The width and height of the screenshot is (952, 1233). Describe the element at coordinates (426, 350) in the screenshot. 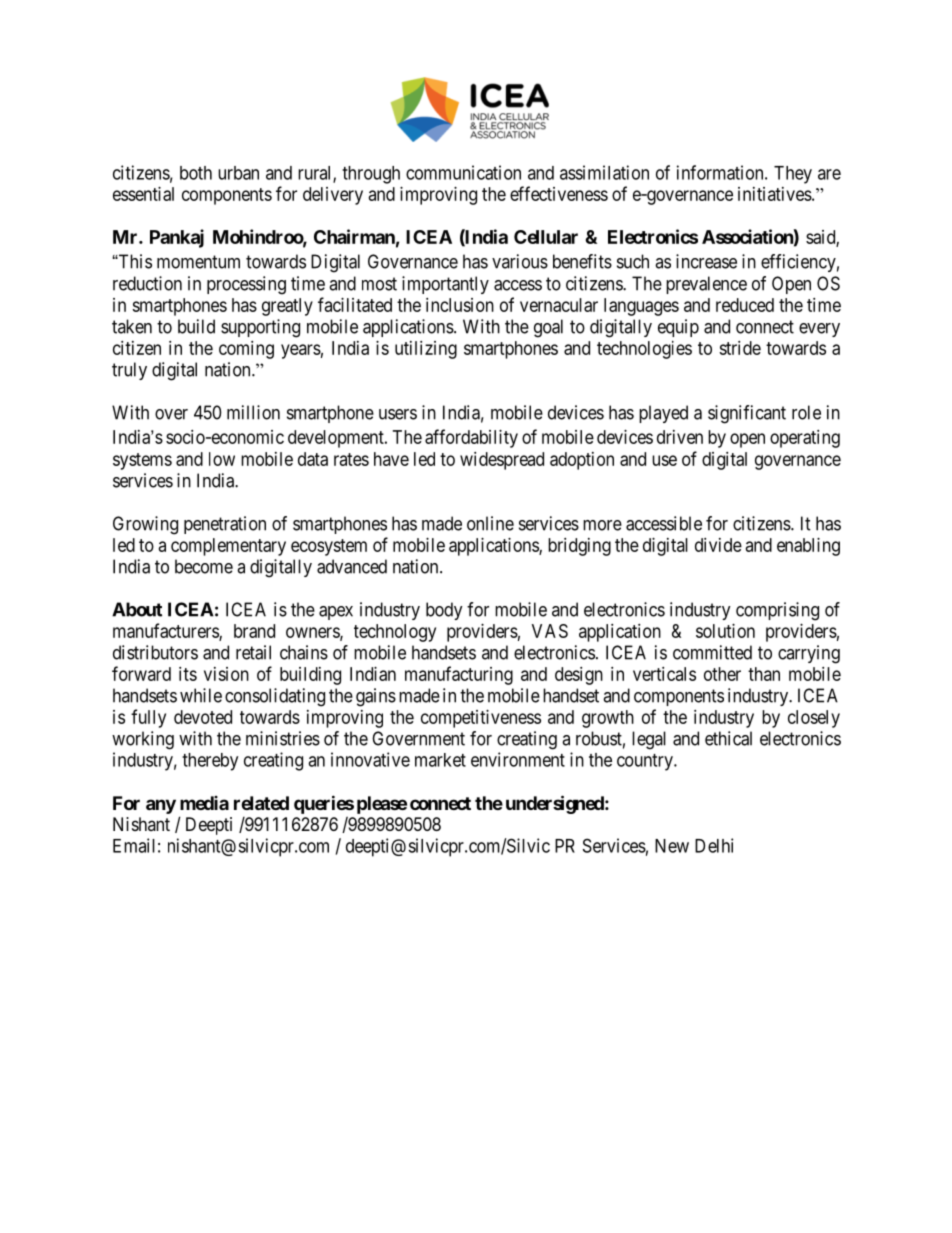

I see `utilizing` at that location.
